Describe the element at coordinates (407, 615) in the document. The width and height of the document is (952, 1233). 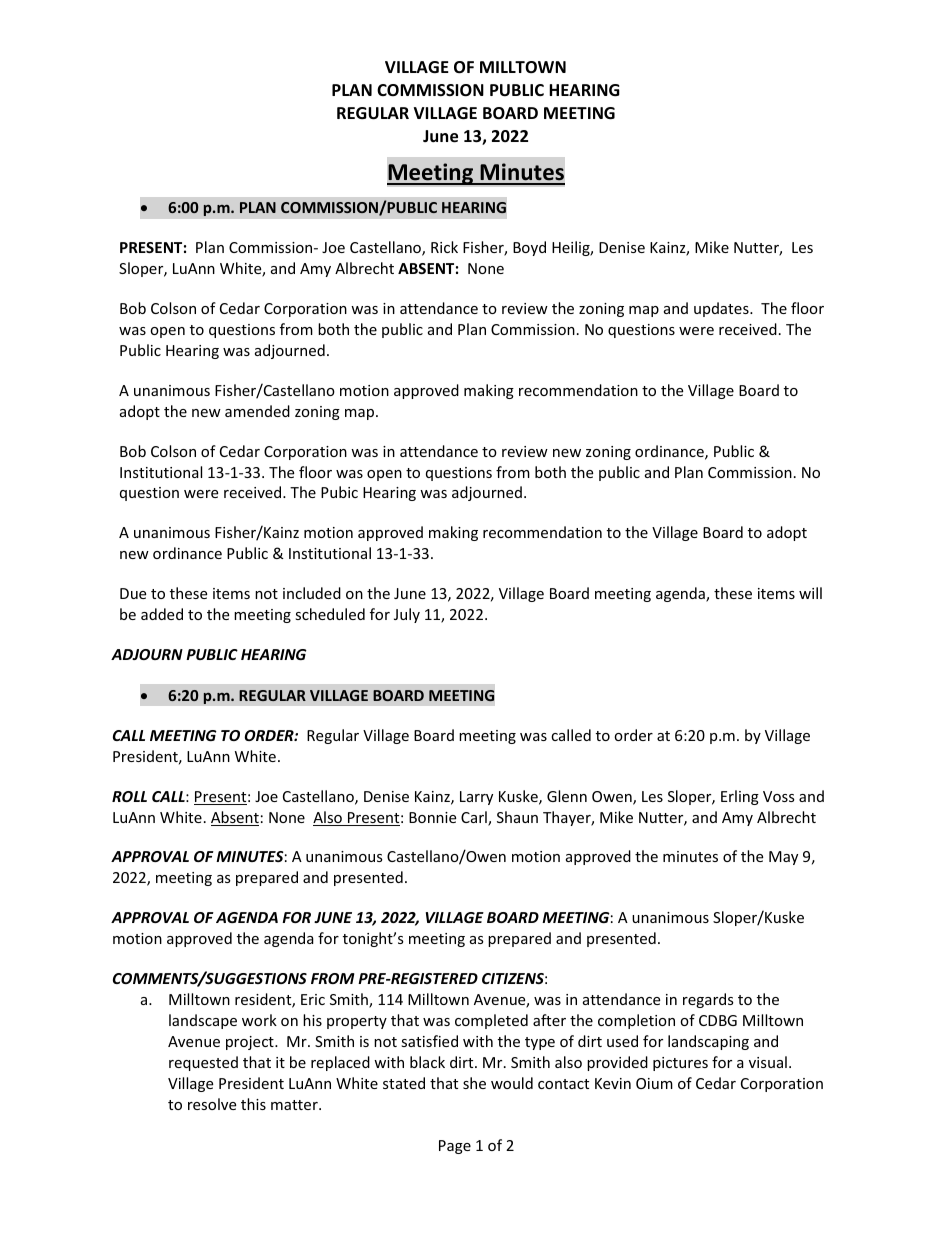
I see `July` at that location.
